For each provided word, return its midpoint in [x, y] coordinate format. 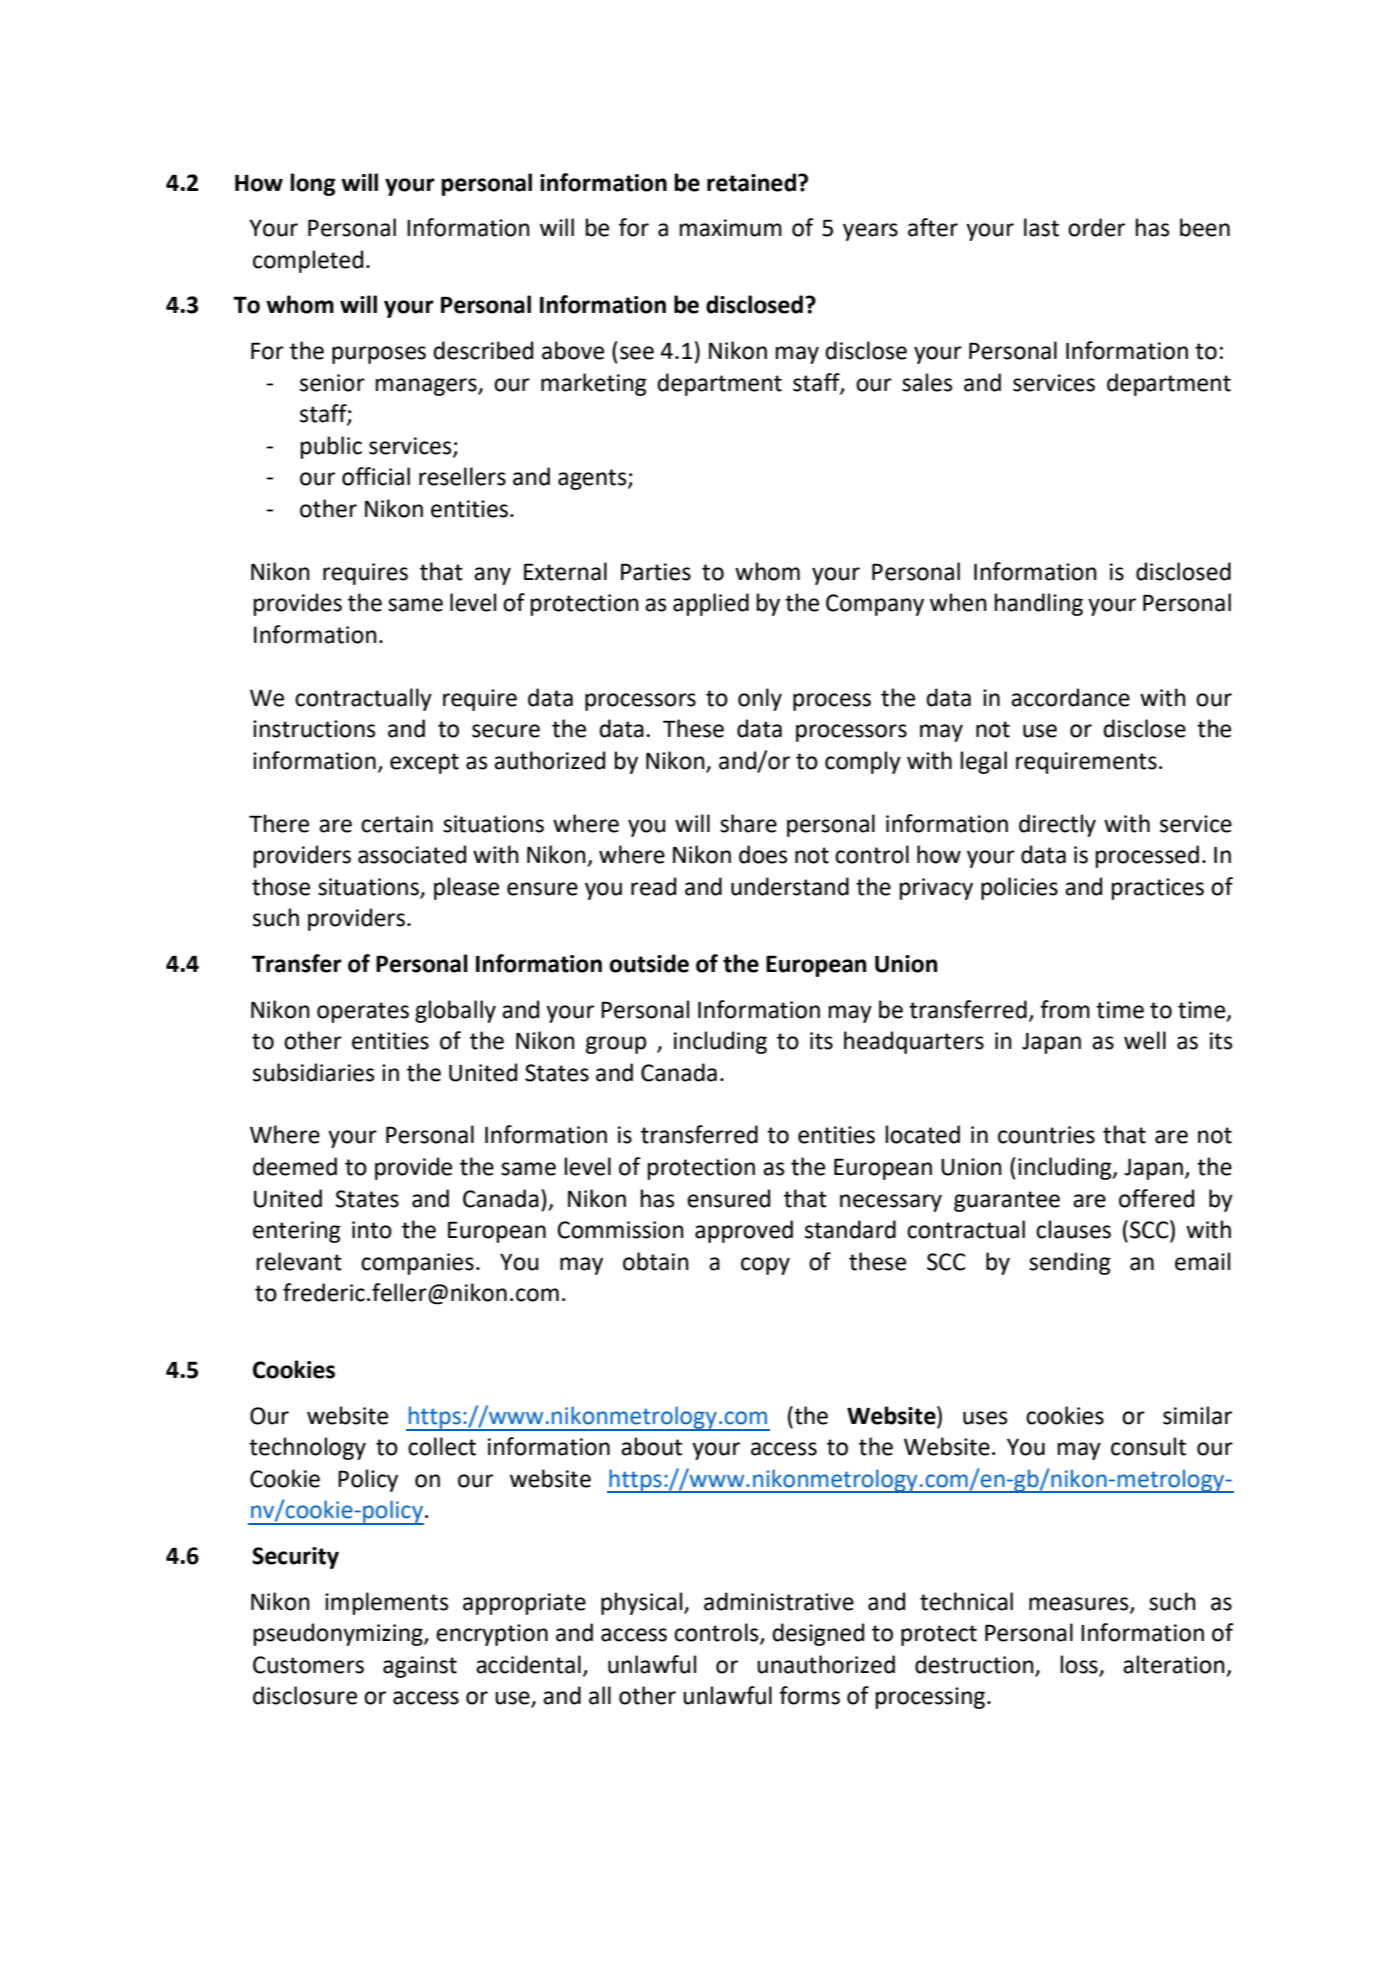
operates [363, 1012]
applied [711, 604]
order [1096, 227]
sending [1070, 1263]
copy [765, 1266]
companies [417, 1264]
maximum [731, 228]
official [376, 476]
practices [1158, 889]
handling [1039, 604]
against [420, 1667]
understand [790, 886]
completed [308, 261]
